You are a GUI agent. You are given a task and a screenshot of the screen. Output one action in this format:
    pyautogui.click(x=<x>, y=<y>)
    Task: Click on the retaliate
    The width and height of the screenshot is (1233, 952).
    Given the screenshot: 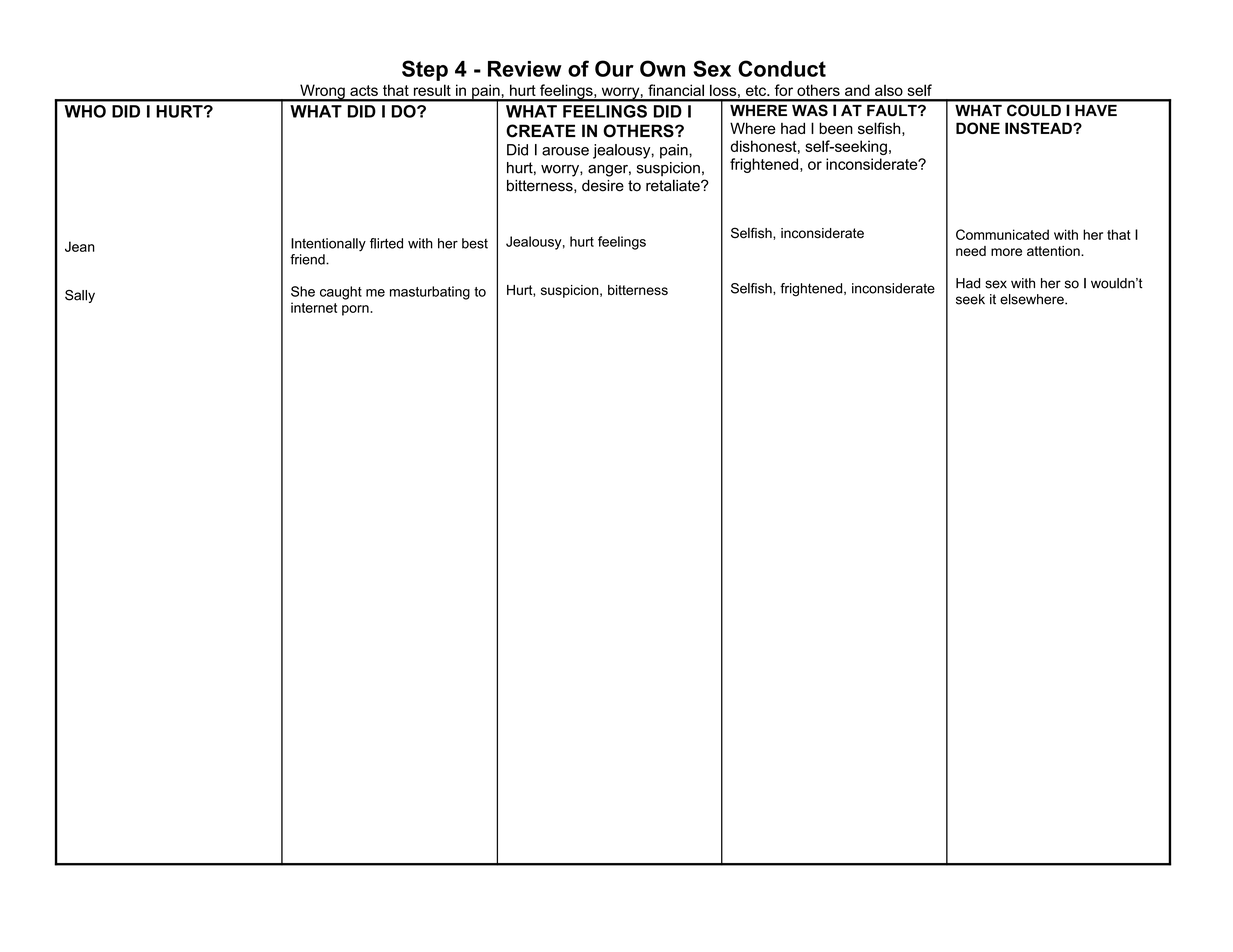 What is the action you would take?
    pyautogui.click(x=674, y=185)
